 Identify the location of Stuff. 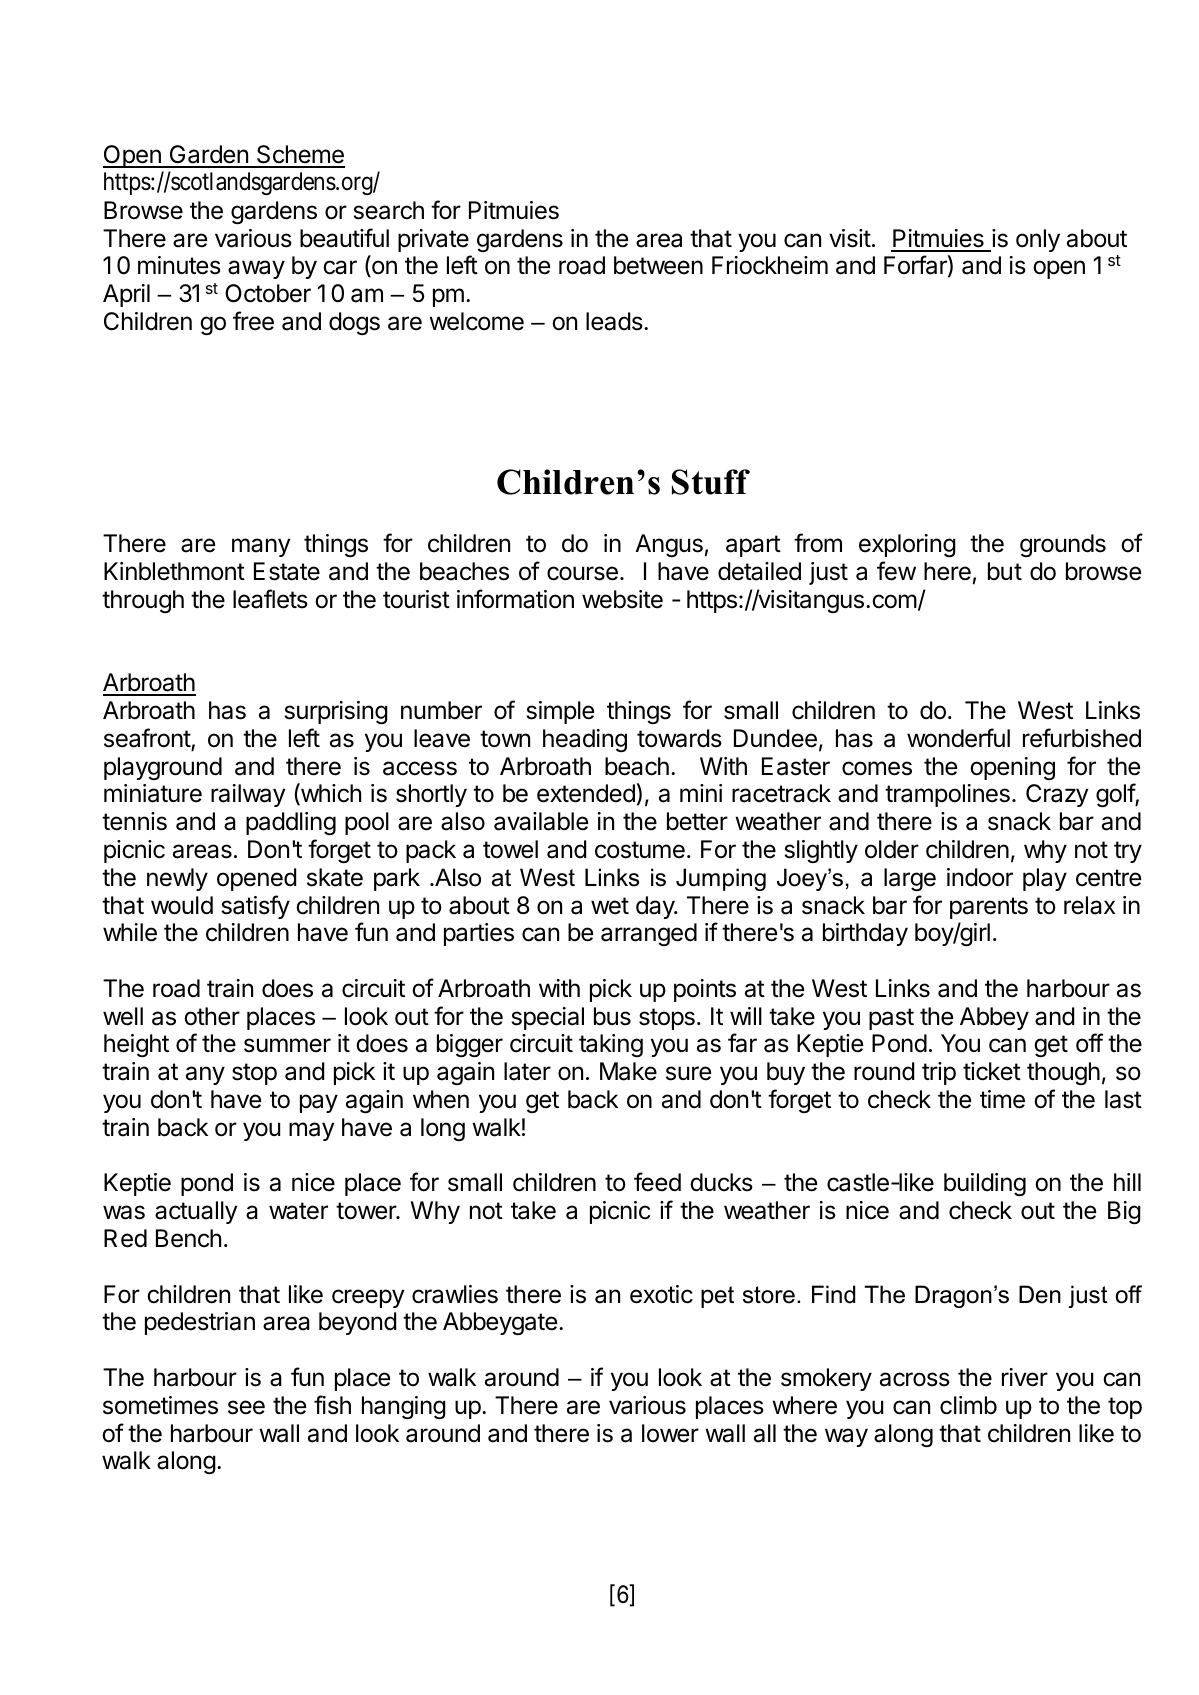
(711, 482).
